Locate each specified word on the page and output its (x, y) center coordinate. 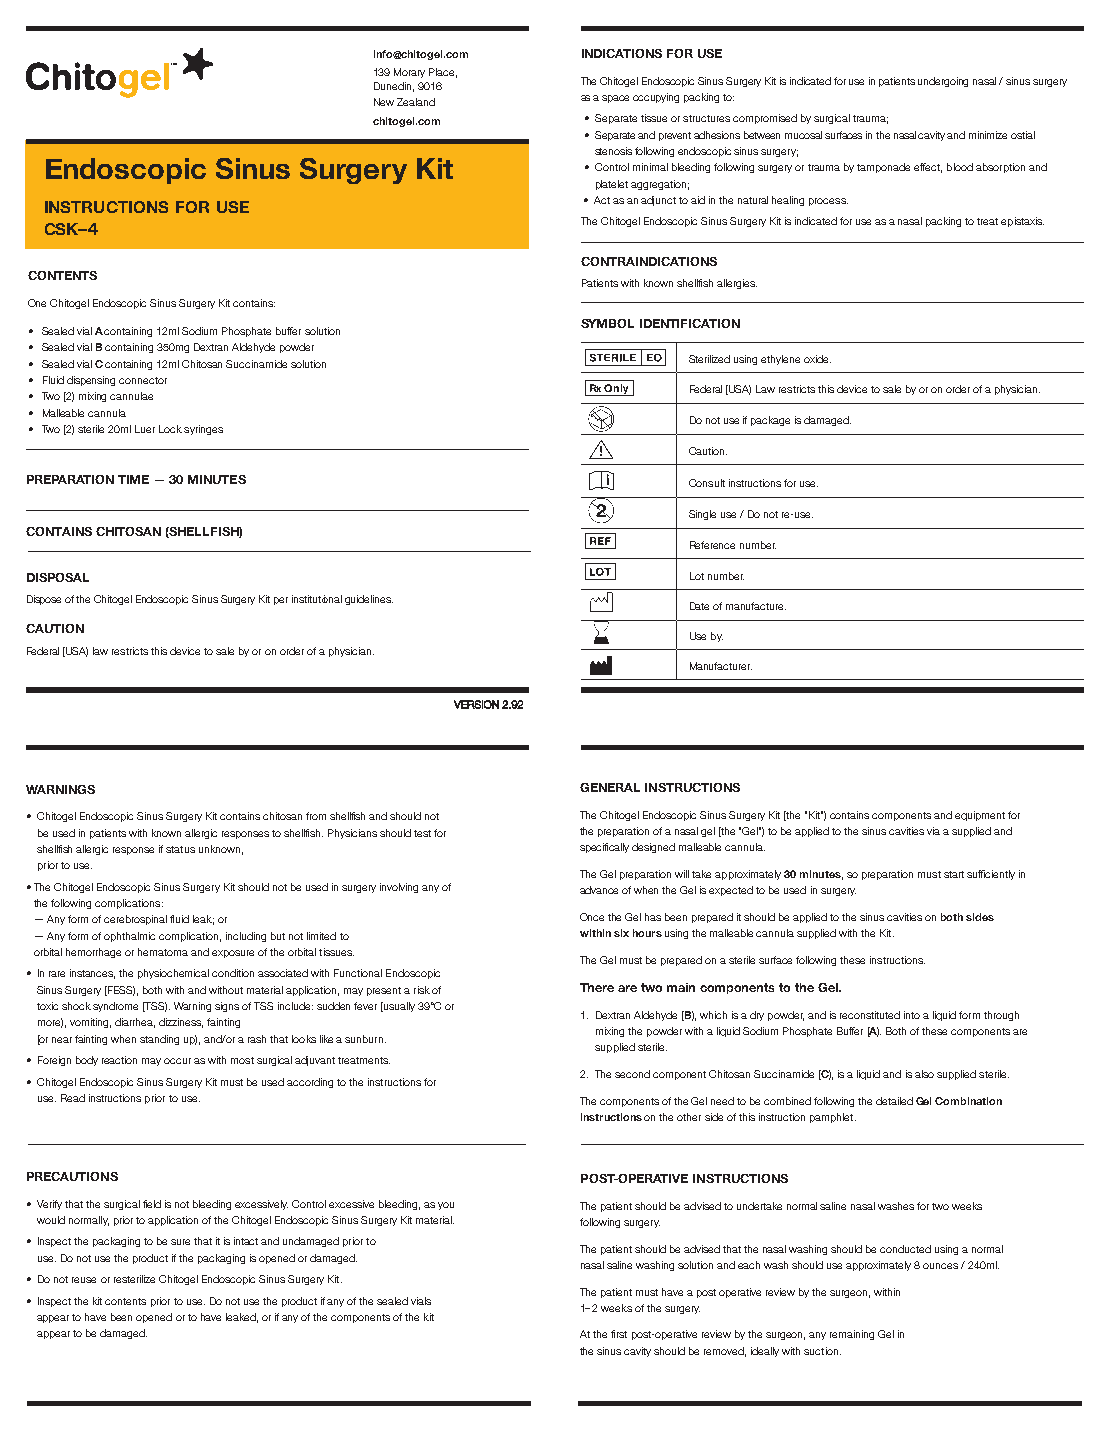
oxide (817, 359)
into (912, 1015)
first (619, 1334)
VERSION (476, 704)
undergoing (943, 82)
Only (617, 390)
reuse (84, 1280)
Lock (170, 429)
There (597, 987)
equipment (980, 816)
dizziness (181, 1023)
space (615, 99)
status (180, 849)
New (384, 102)
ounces (940, 1266)
